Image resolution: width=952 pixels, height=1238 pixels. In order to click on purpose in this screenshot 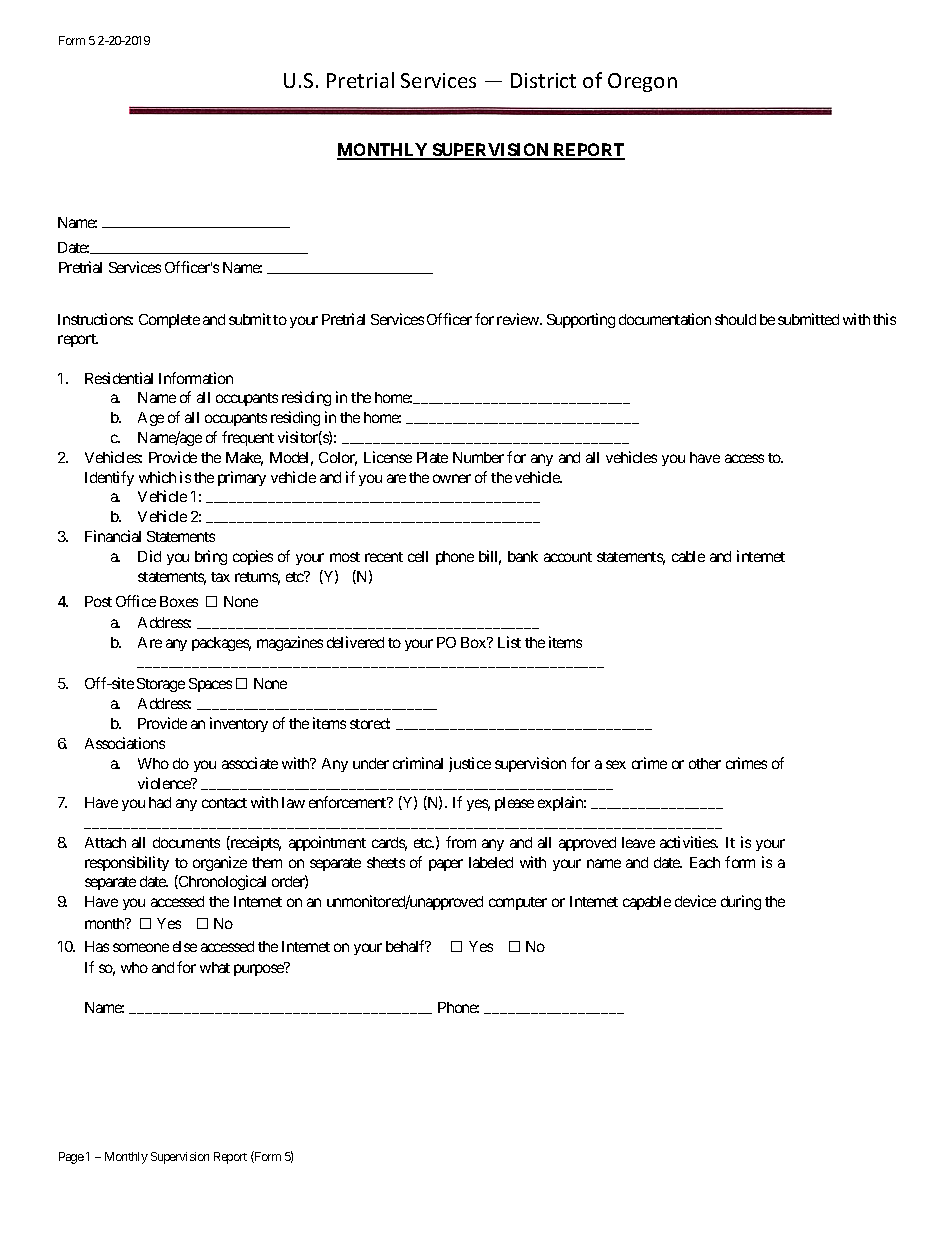, I will do `click(259, 970)`.
